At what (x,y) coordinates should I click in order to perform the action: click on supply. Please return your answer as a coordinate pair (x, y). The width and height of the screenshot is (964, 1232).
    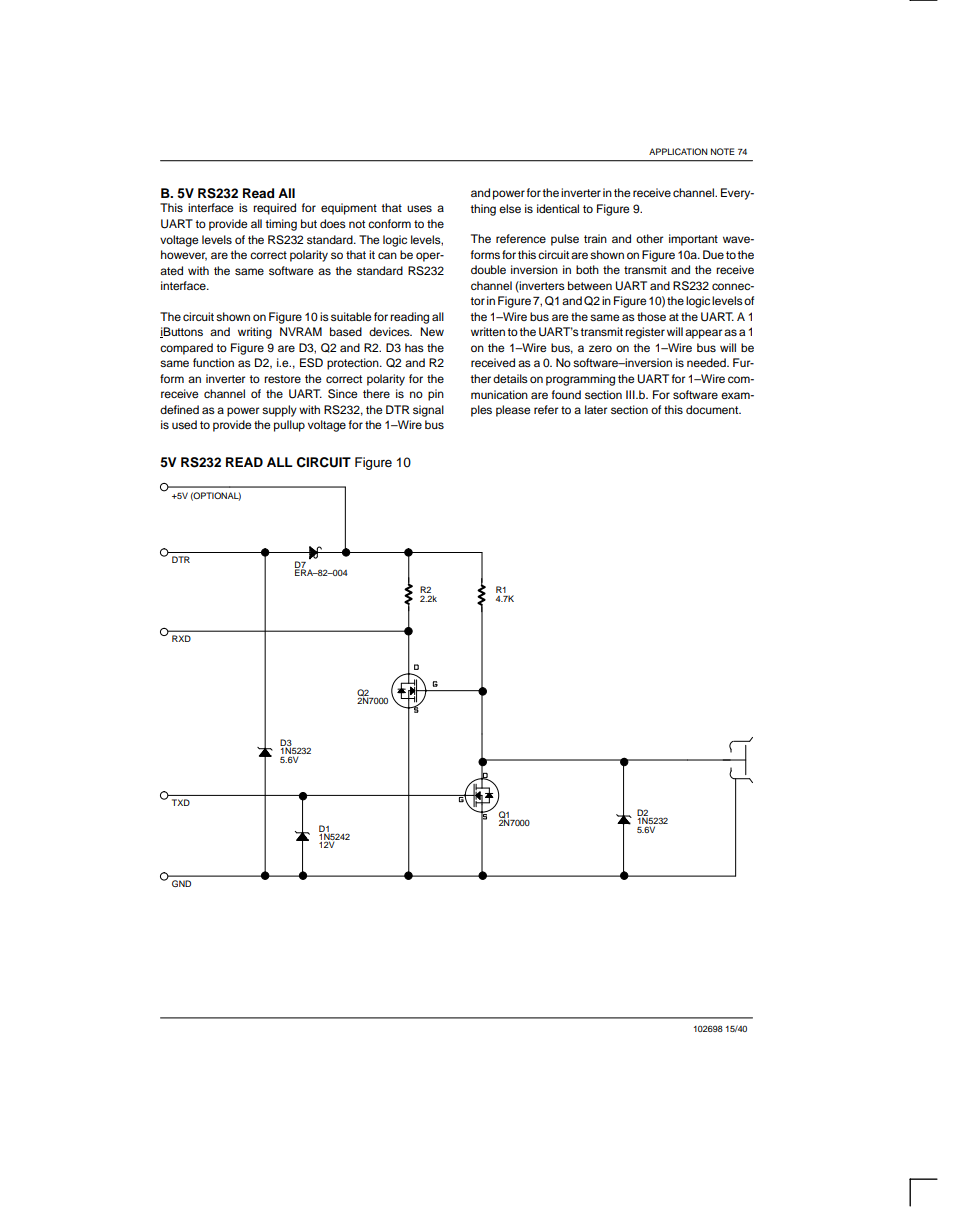
    Looking at the image, I should click on (279, 411).
